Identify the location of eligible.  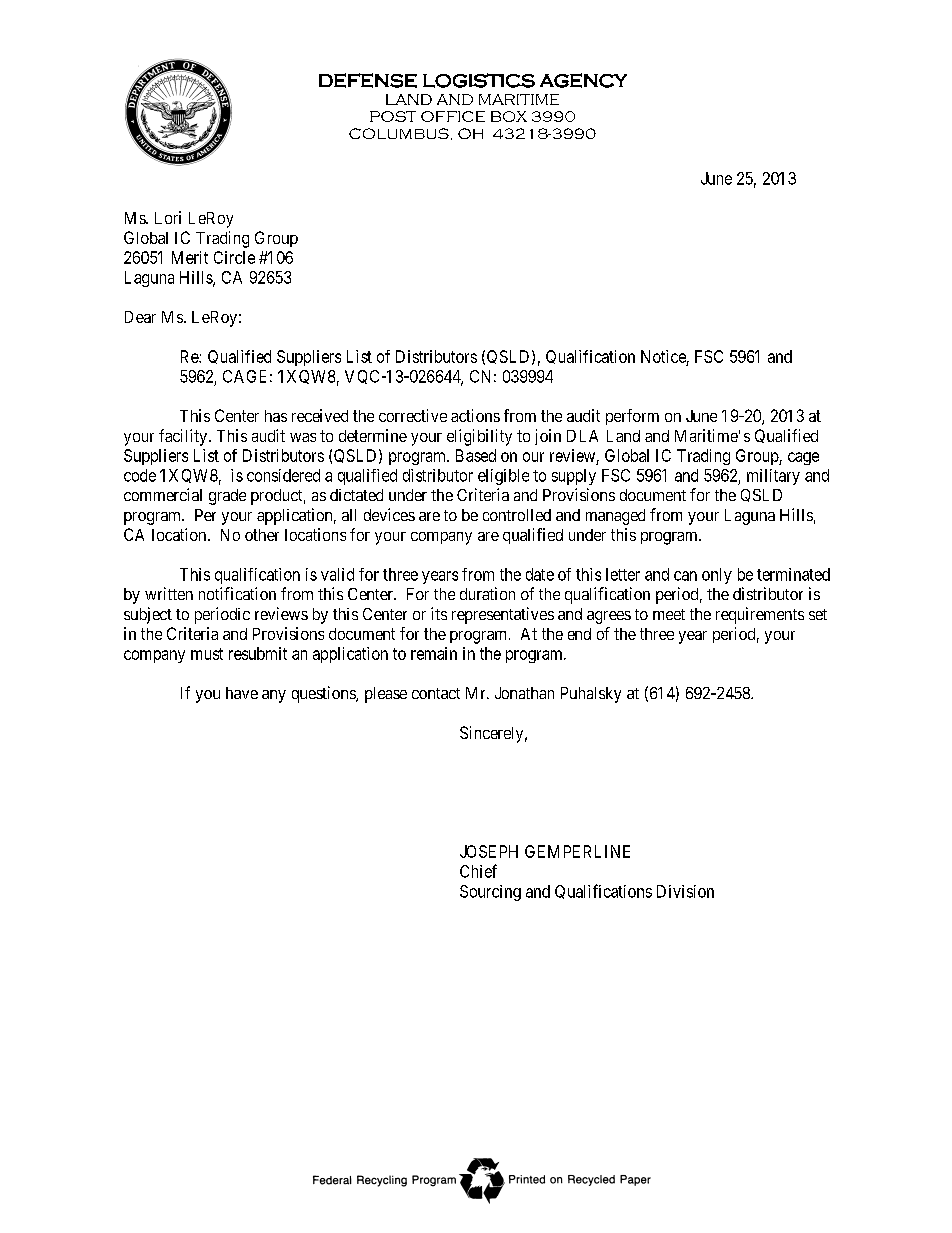
(503, 477).
